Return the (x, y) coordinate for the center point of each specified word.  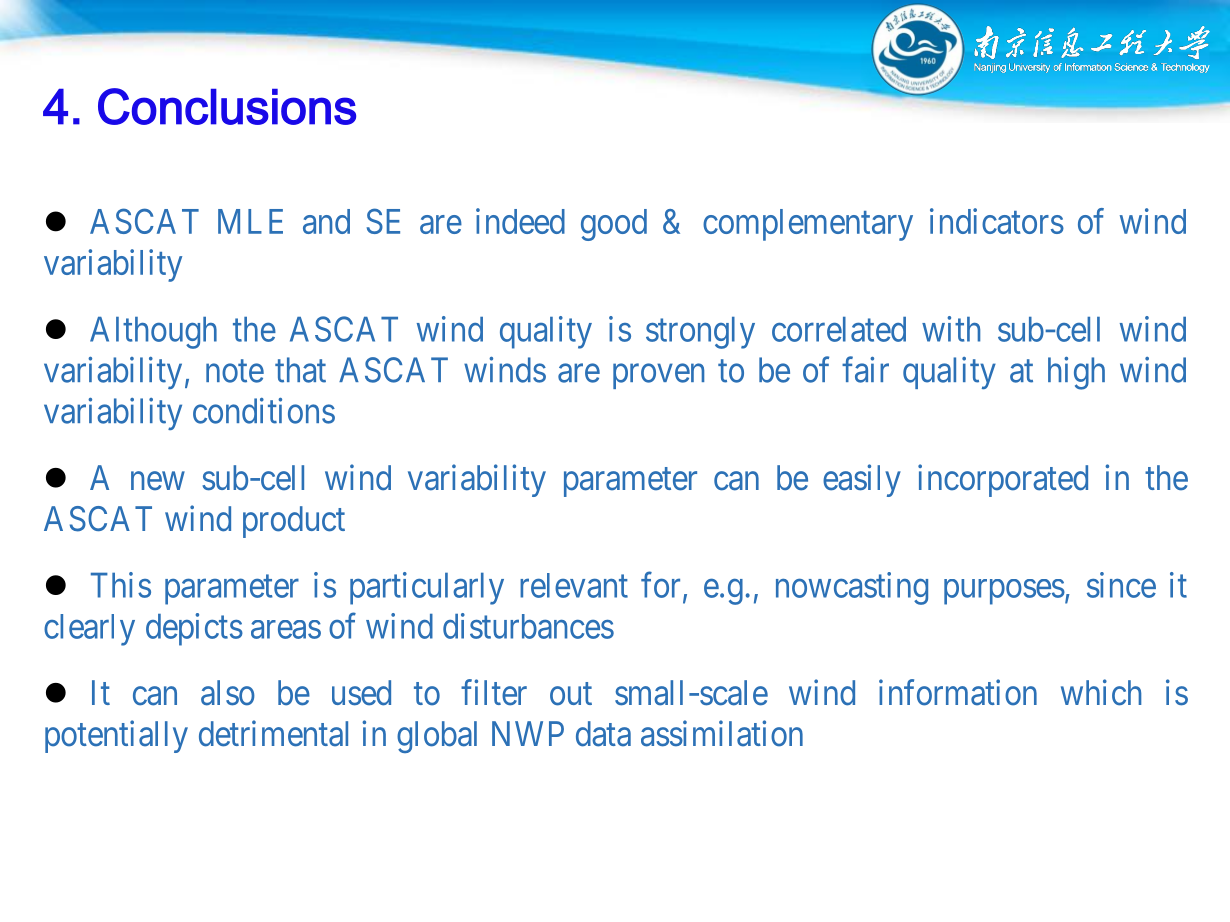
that (300, 370)
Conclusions (227, 106)
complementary (808, 225)
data (603, 734)
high (1076, 373)
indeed (520, 221)
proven (658, 376)
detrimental (273, 733)
